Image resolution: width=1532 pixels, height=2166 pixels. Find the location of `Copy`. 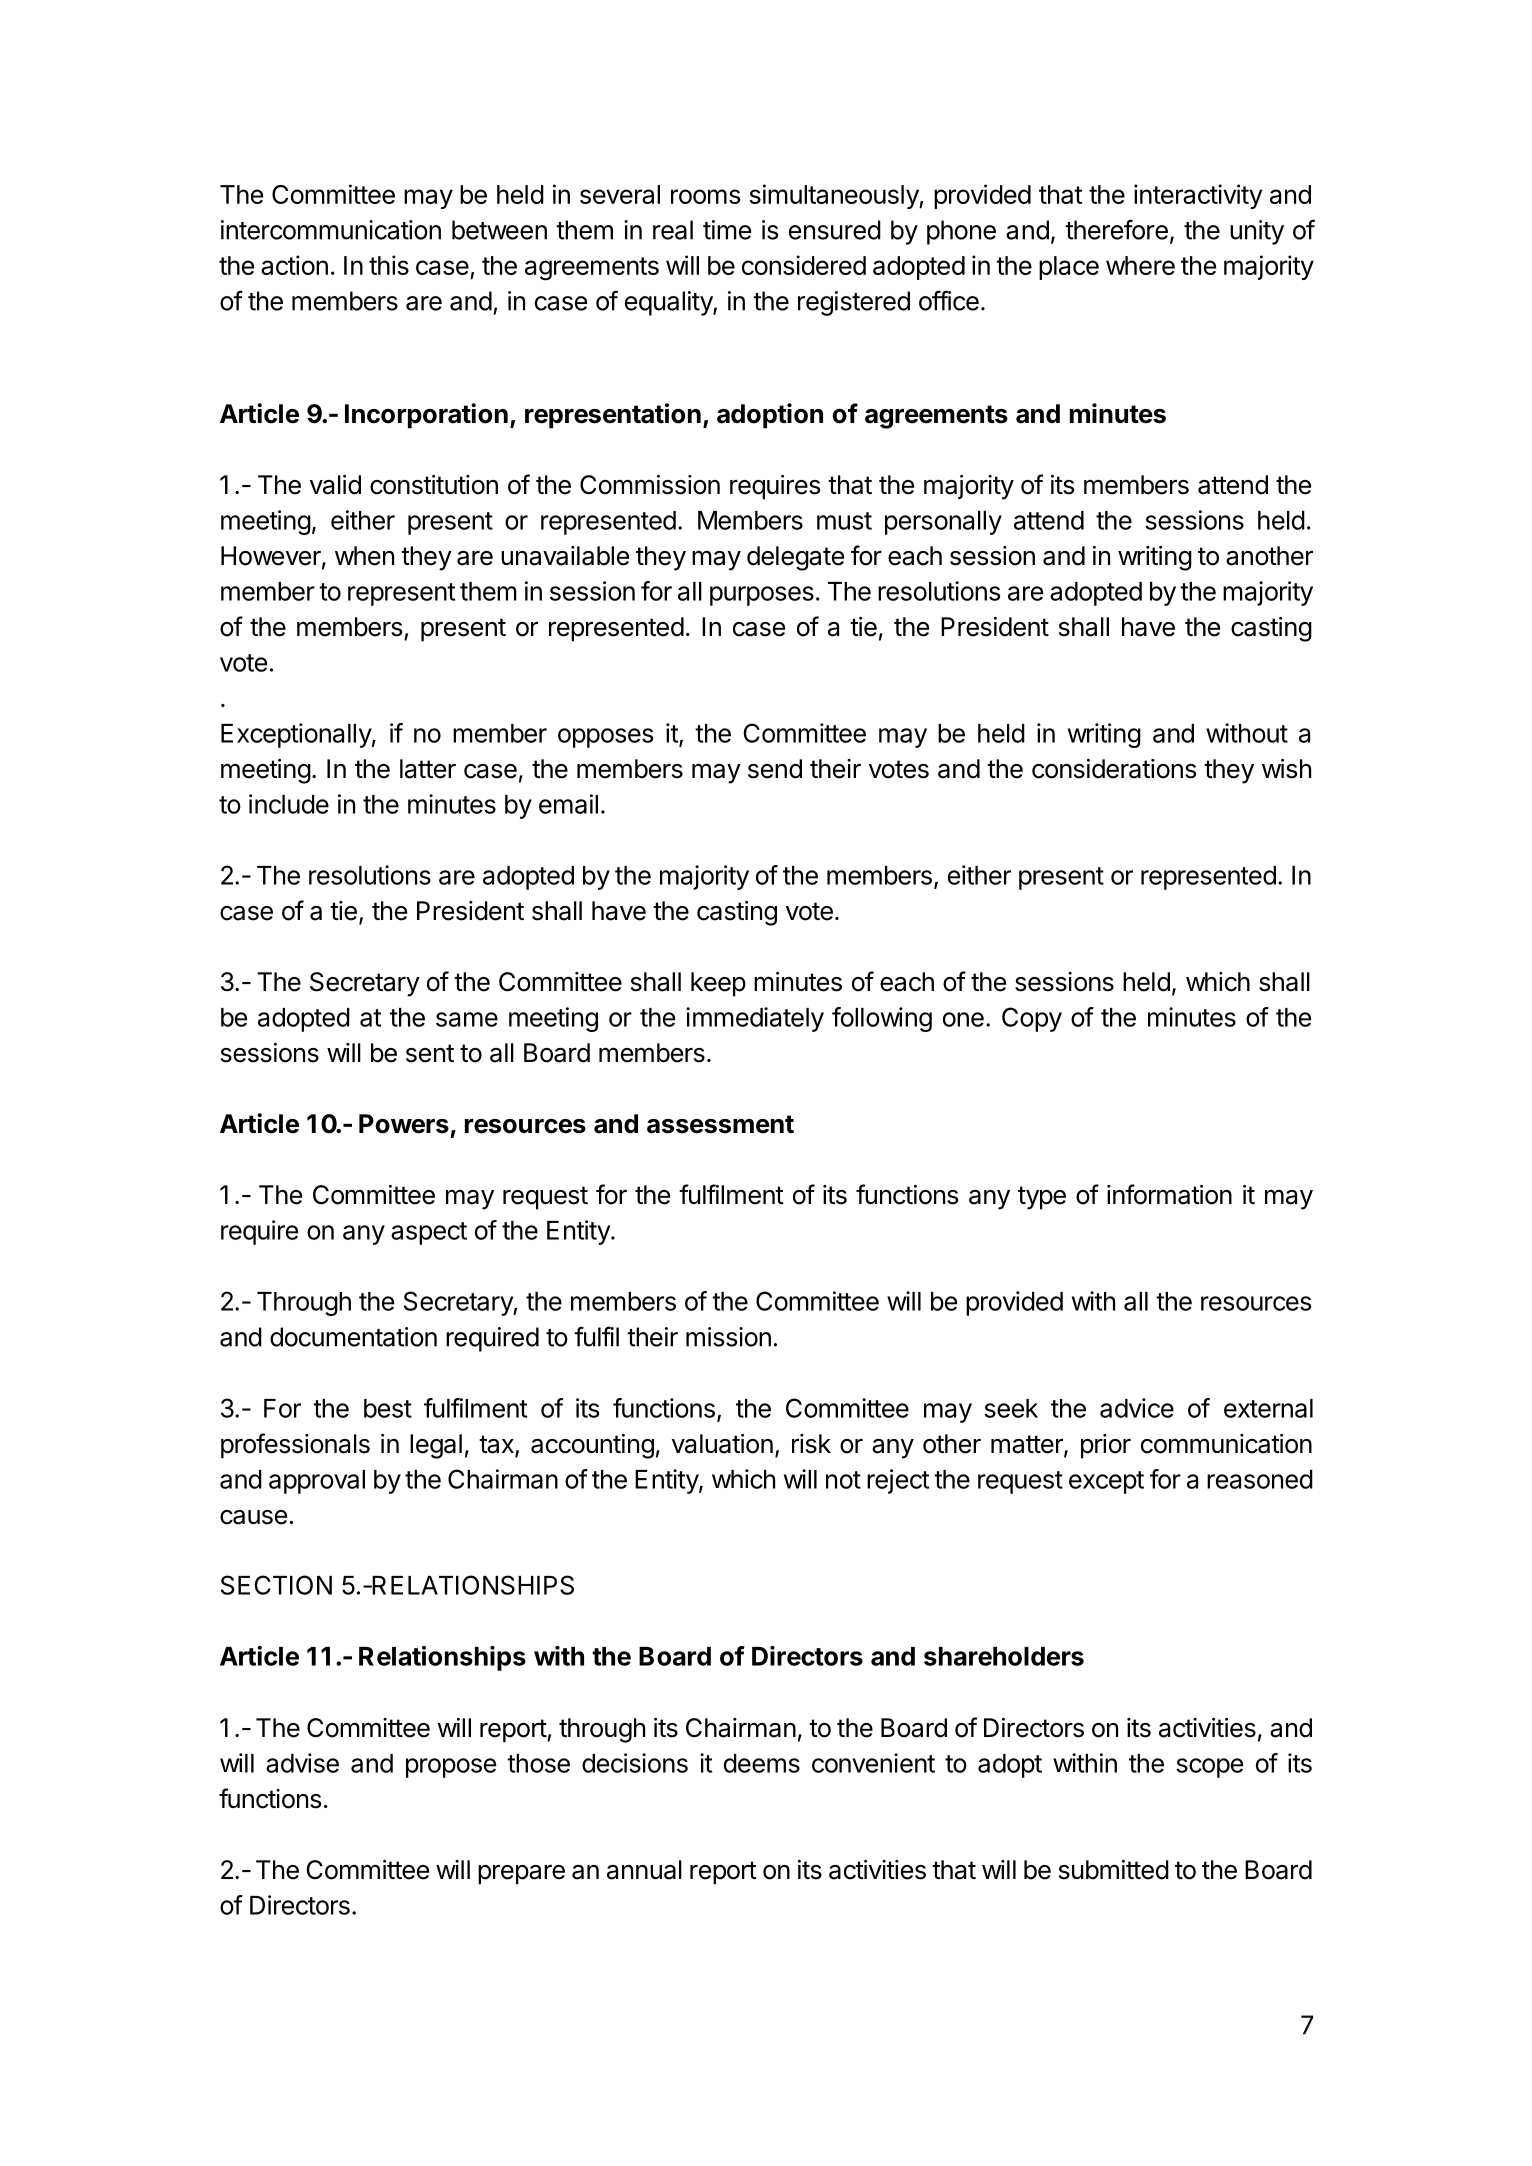

Copy is located at coordinates (1032, 1019).
